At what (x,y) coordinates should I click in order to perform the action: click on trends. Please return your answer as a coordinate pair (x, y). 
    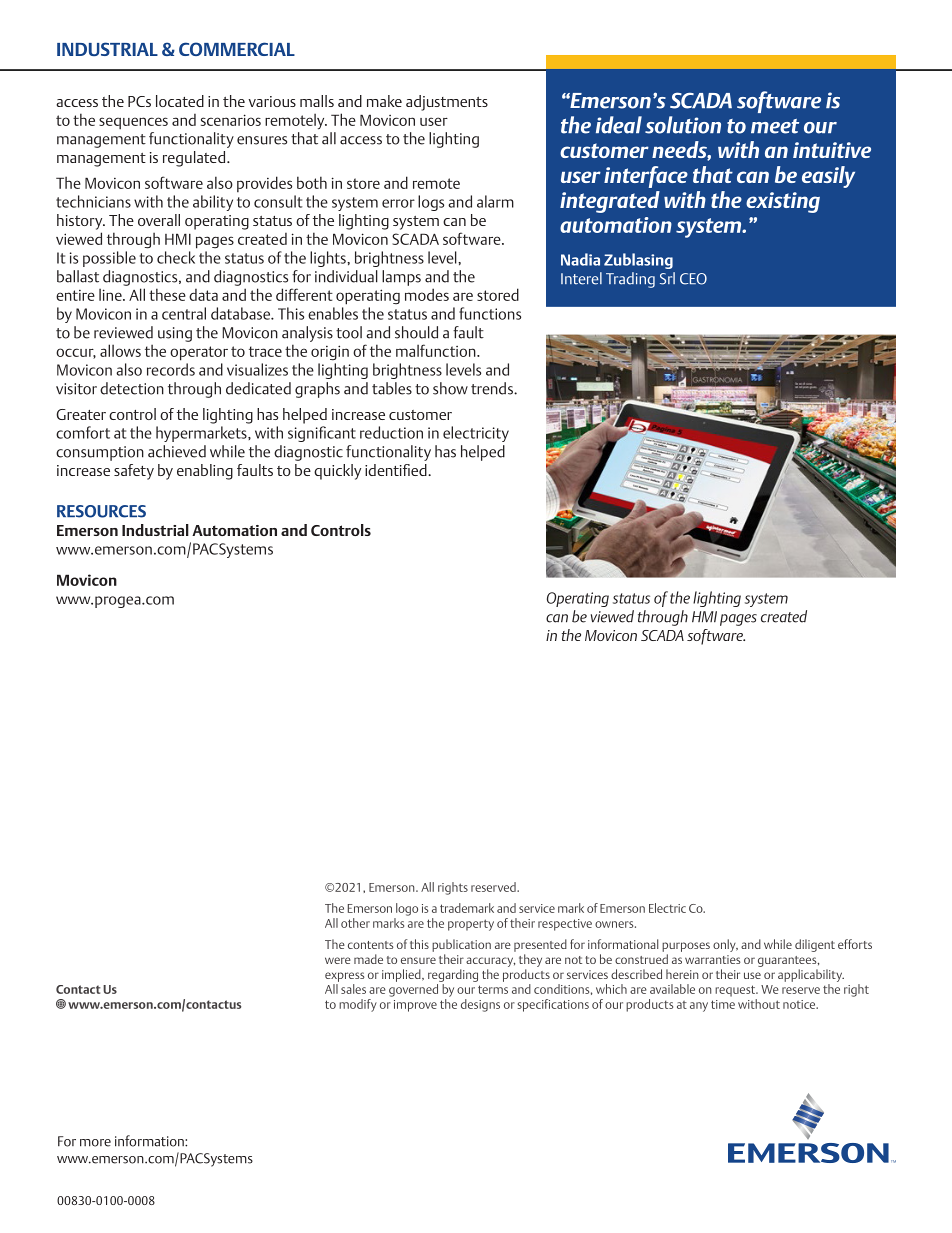
    Looking at the image, I should click on (493, 388).
